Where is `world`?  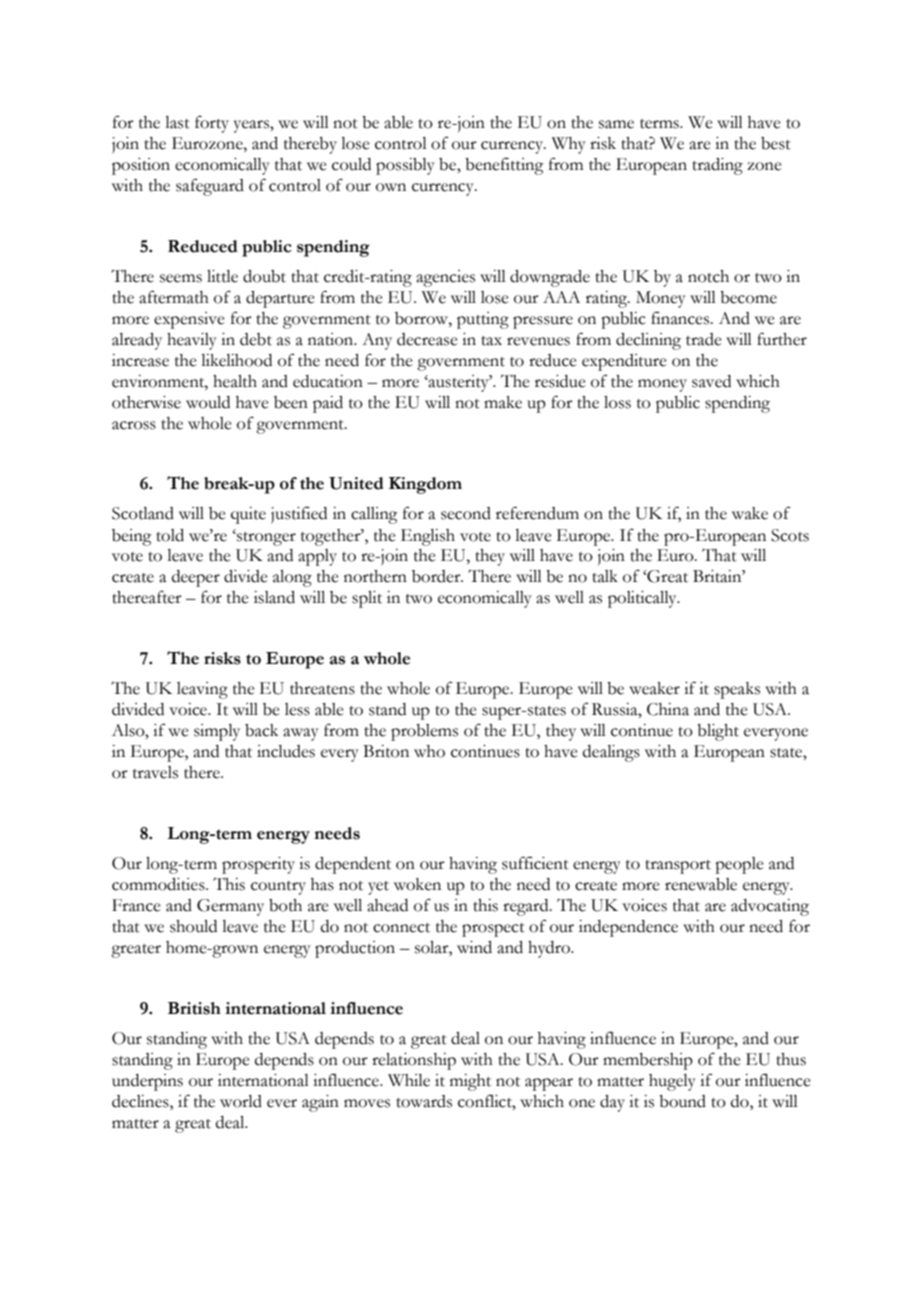 world is located at coordinates (241, 1101).
